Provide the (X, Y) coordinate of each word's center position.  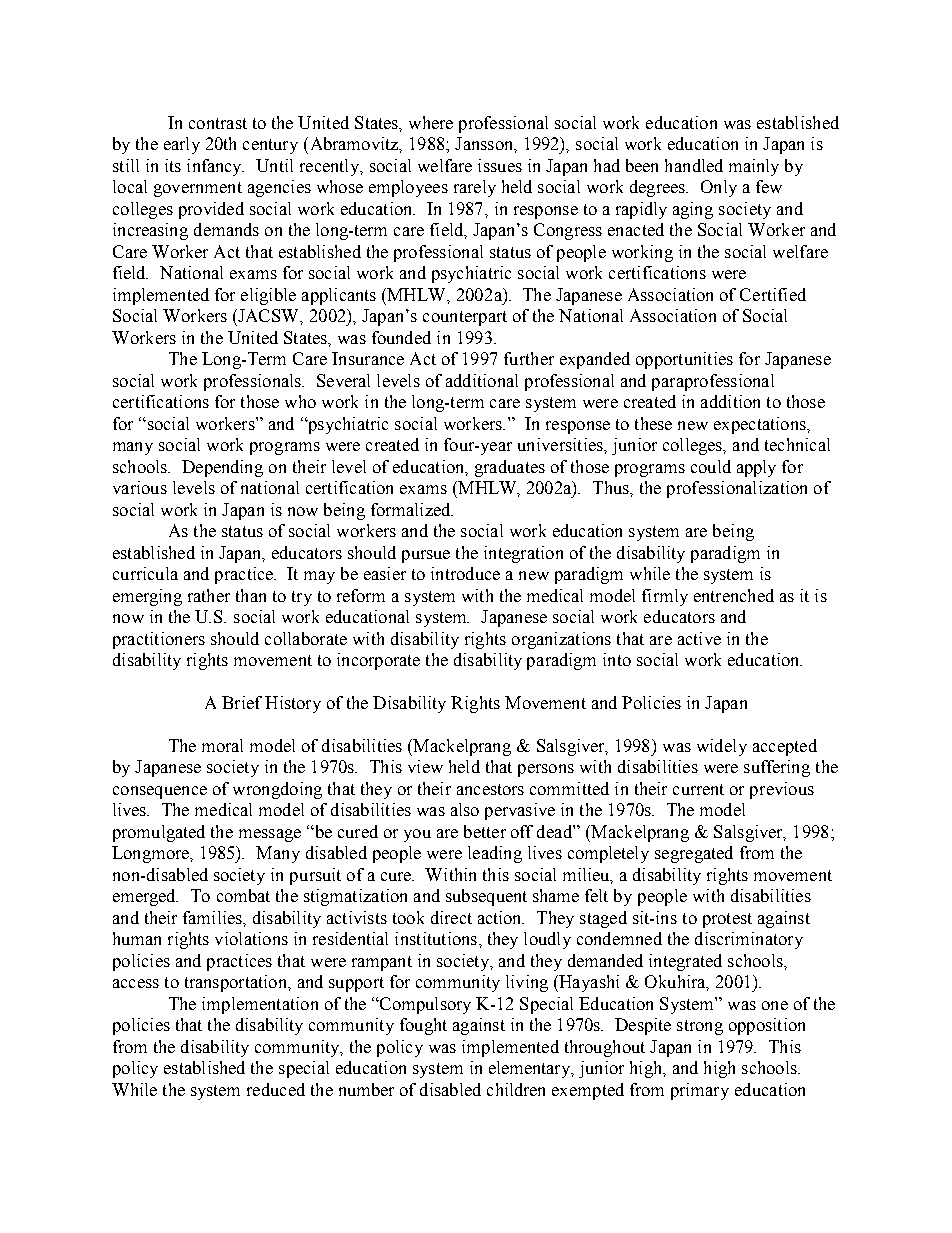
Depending (222, 468)
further (529, 358)
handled (694, 165)
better (485, 831)
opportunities (684, 360)
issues (500, 165)
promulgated (159, 833)
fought (423, 1026)
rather (209, 595)
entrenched (734, 595)
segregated (694, 854)
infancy (215, 167)
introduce (465, 573)
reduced (276, 1089)
